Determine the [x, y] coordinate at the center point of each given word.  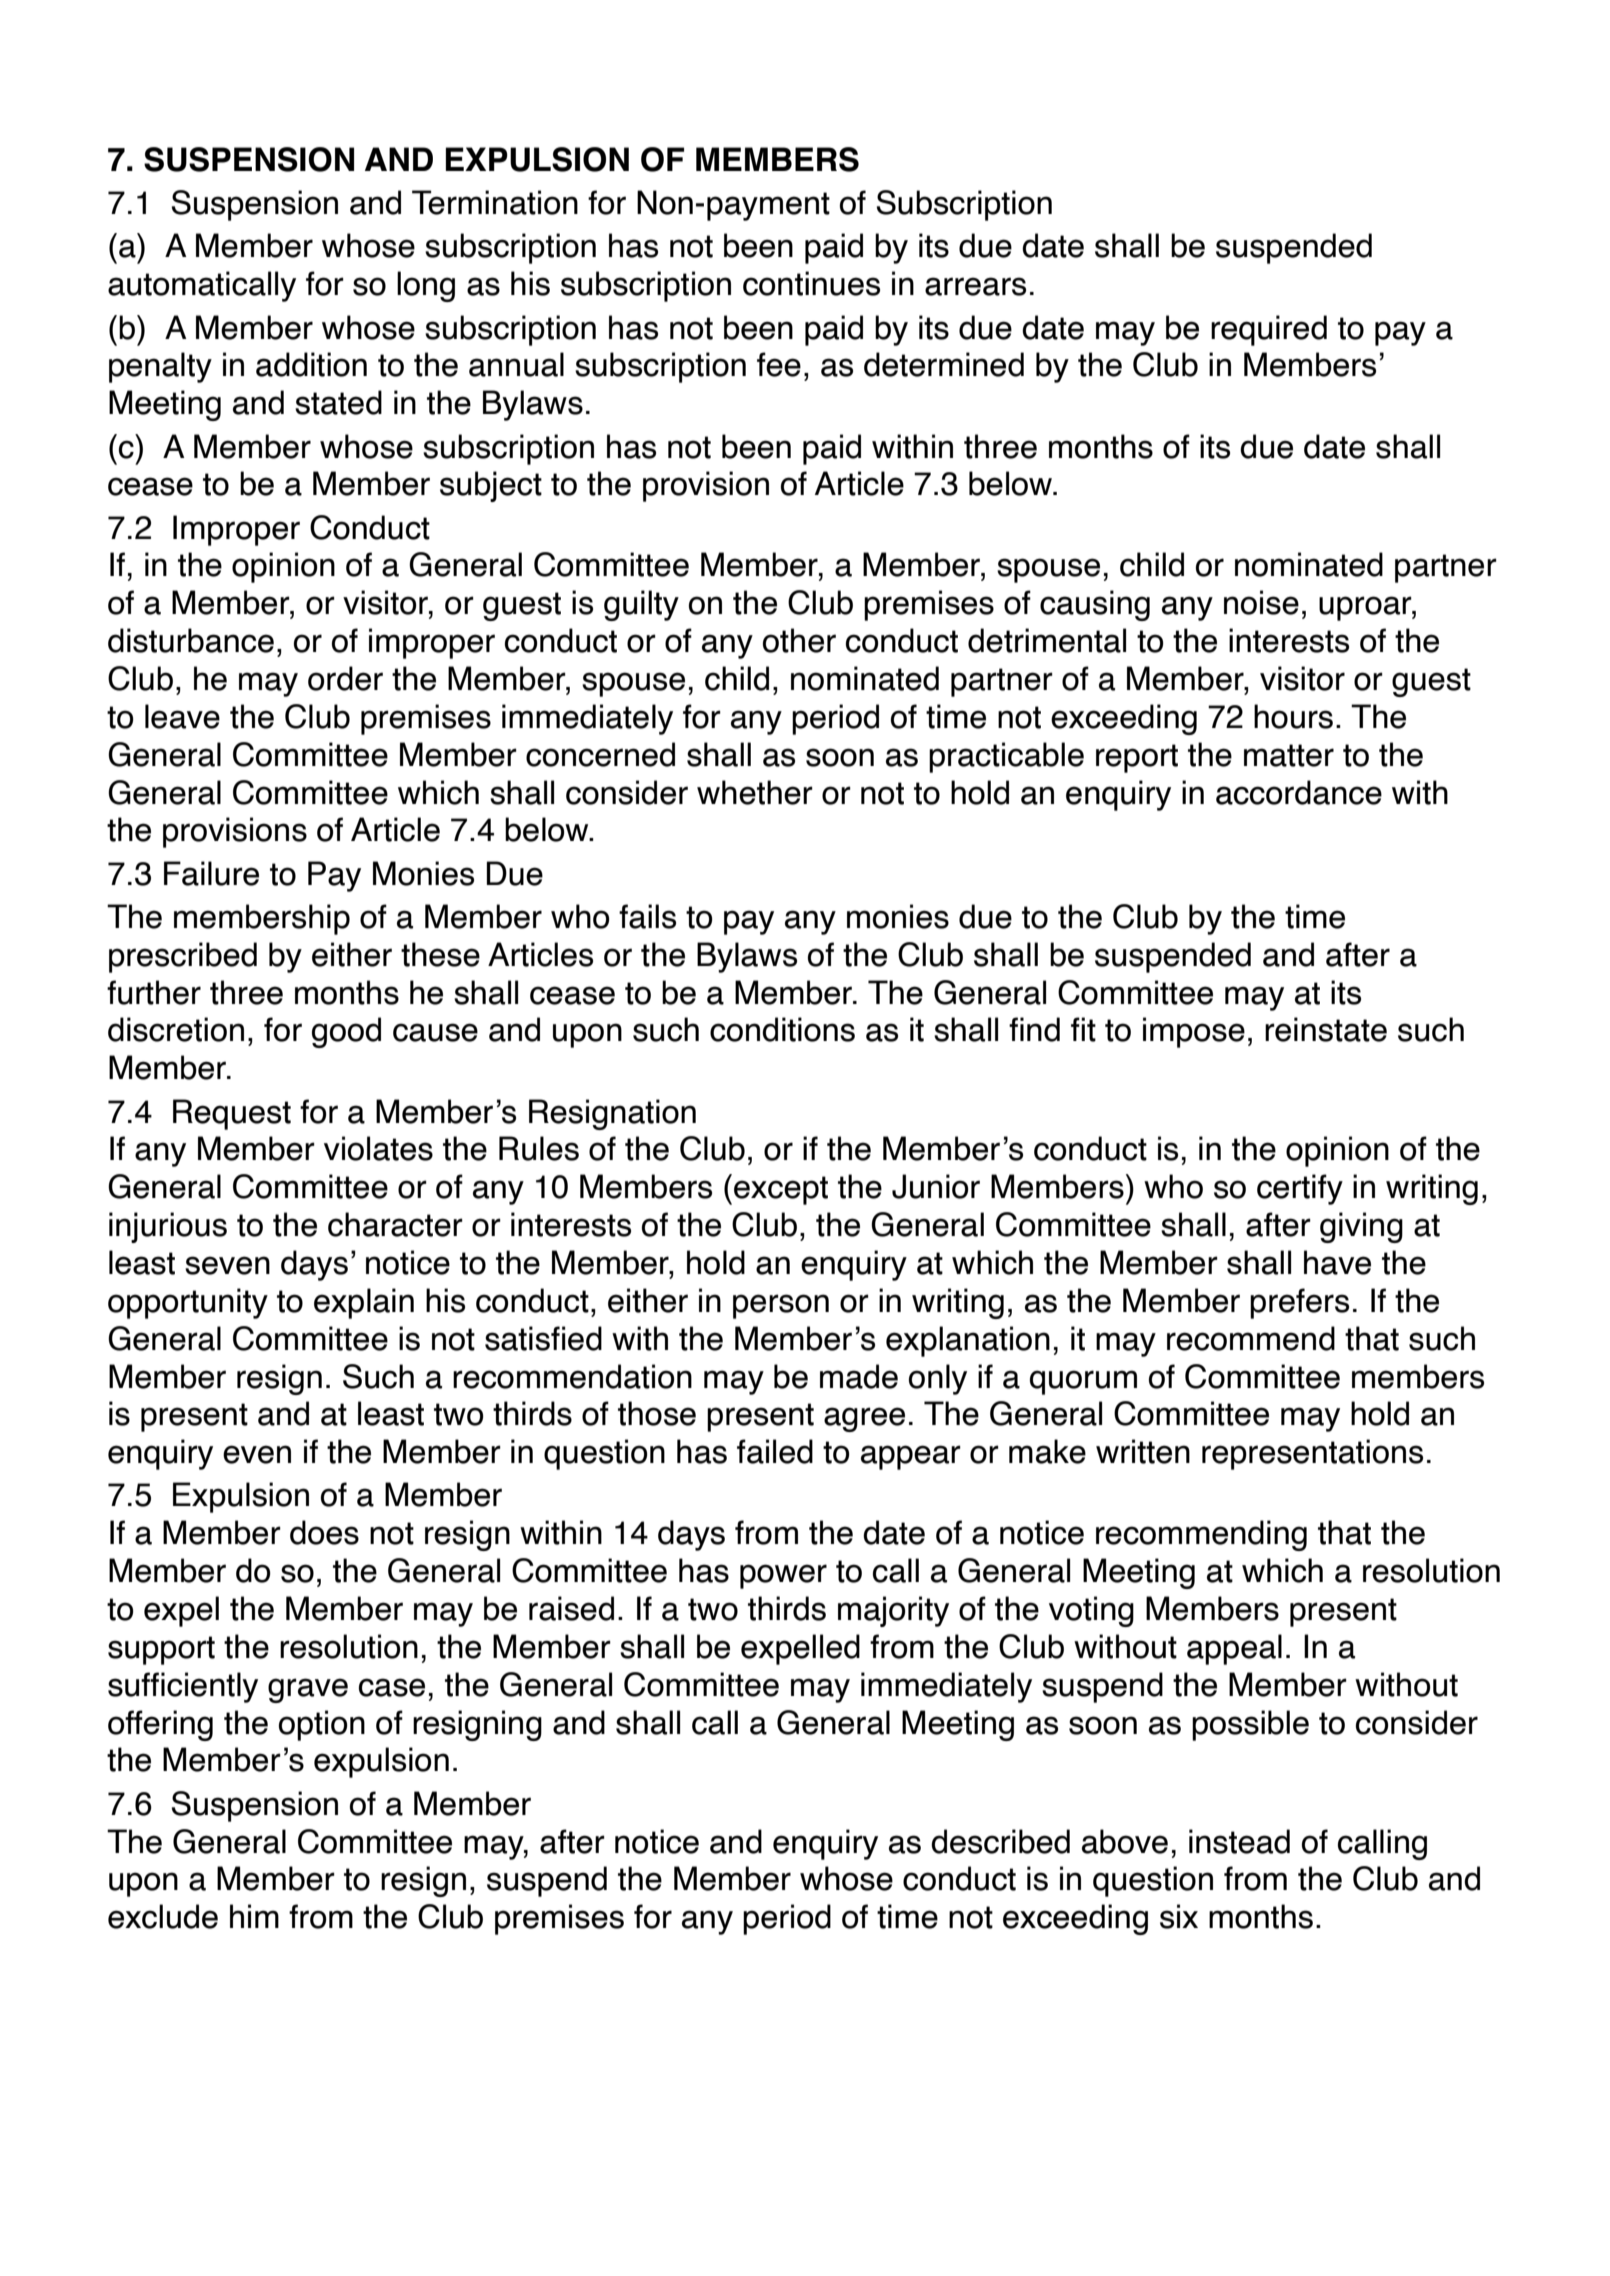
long [426, 286]
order [345, 678]
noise [1261, 602]
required [1269, 330]
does [324, 1532]
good [346, 1032]
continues [811, 283]
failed [775, 1451]
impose [1194, 1032]
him [254, 1916]
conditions [782, 1029]
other [799, 640]
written [1143, 1451]
